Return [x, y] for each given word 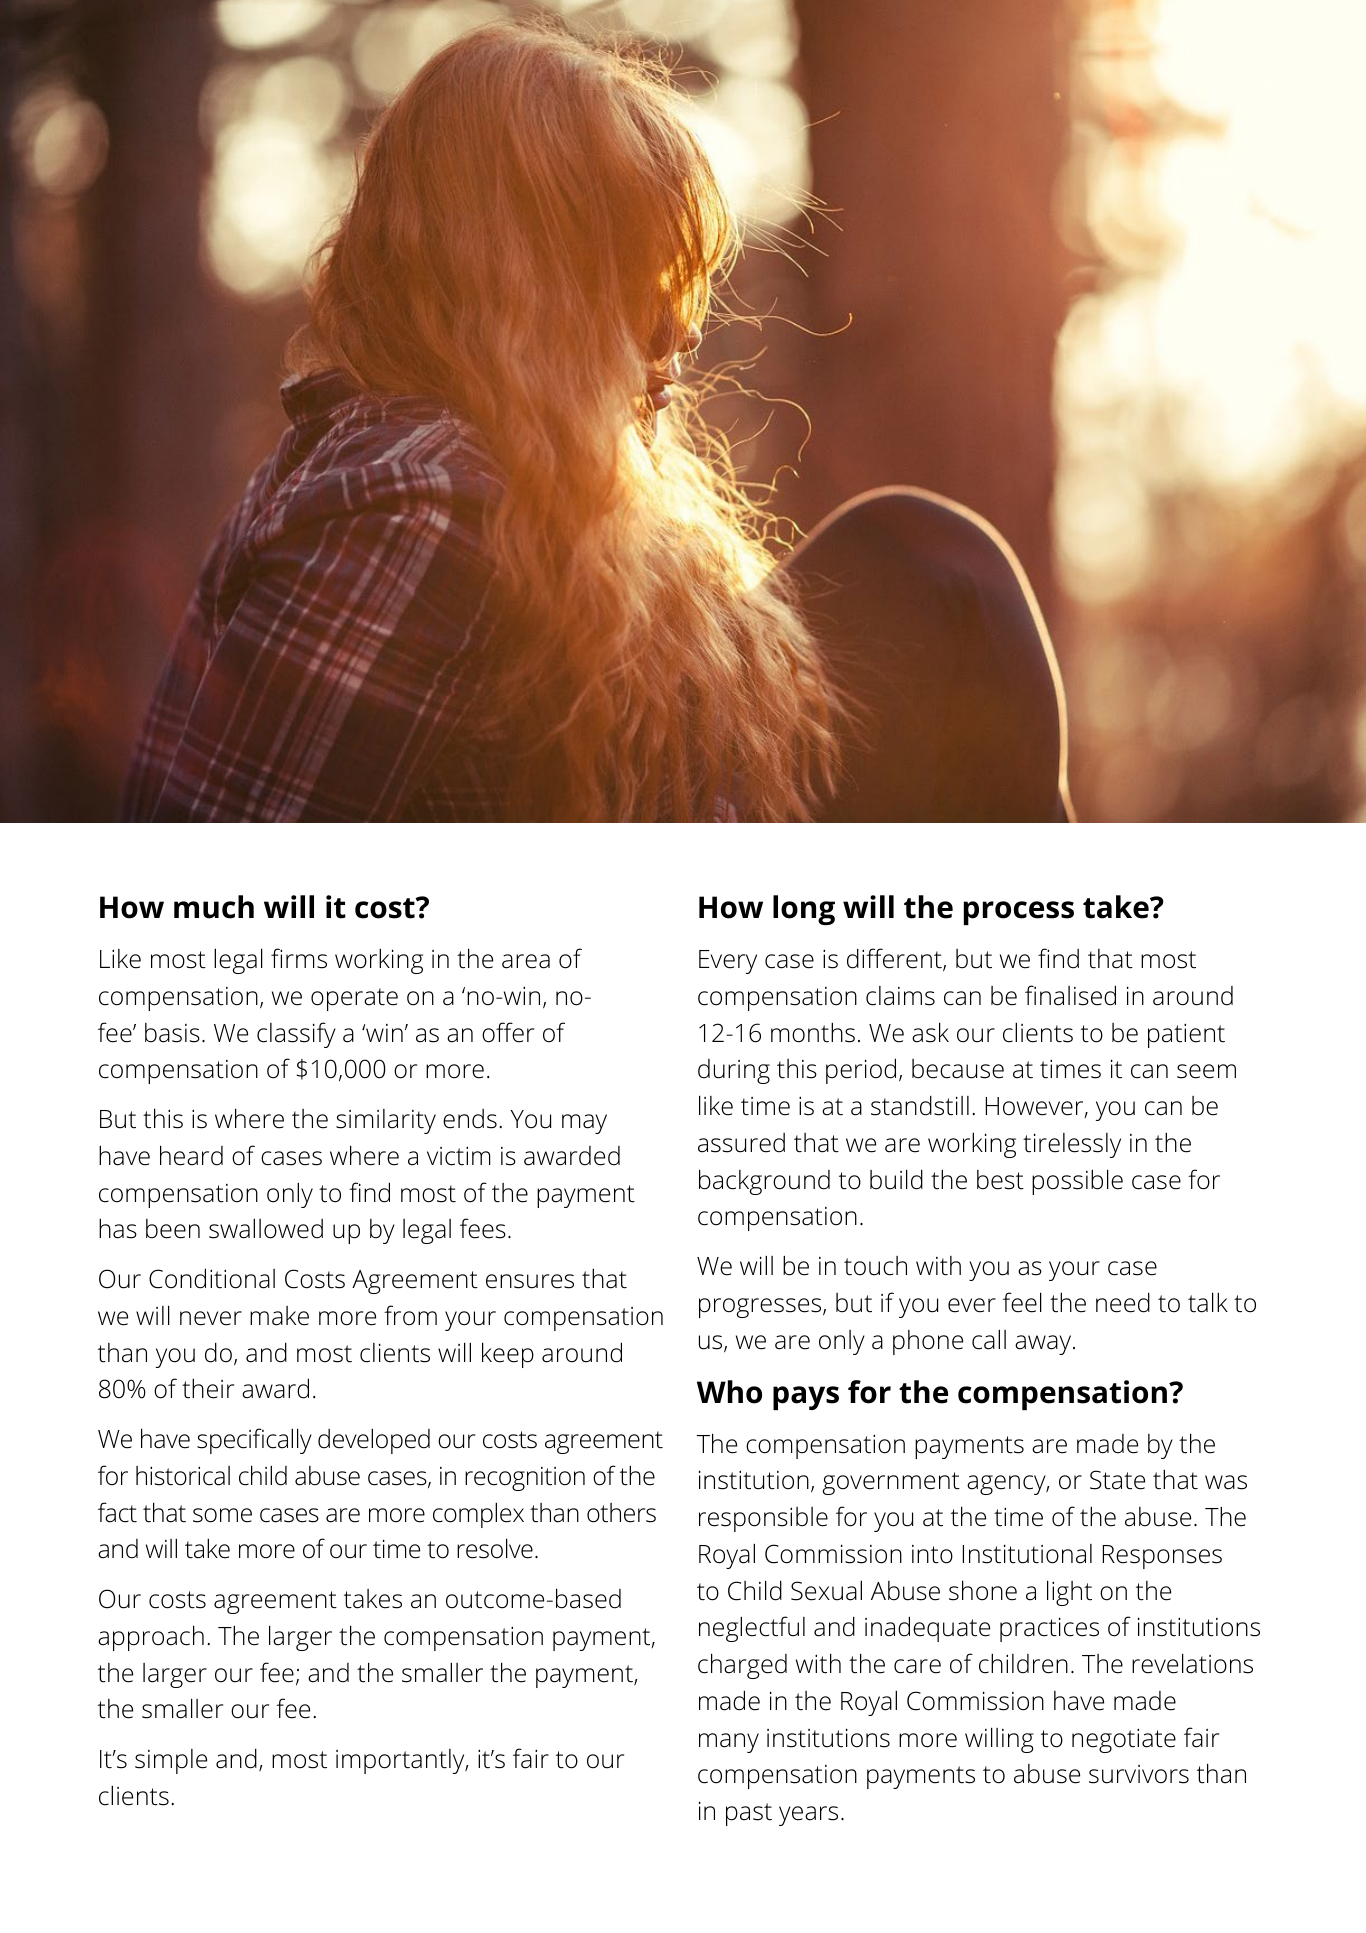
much [214, 907]
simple [171, 1761]
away [1044, 1345]
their [208, 1389]
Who [729, 1392]
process [1019, 913]
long [804, 910]
